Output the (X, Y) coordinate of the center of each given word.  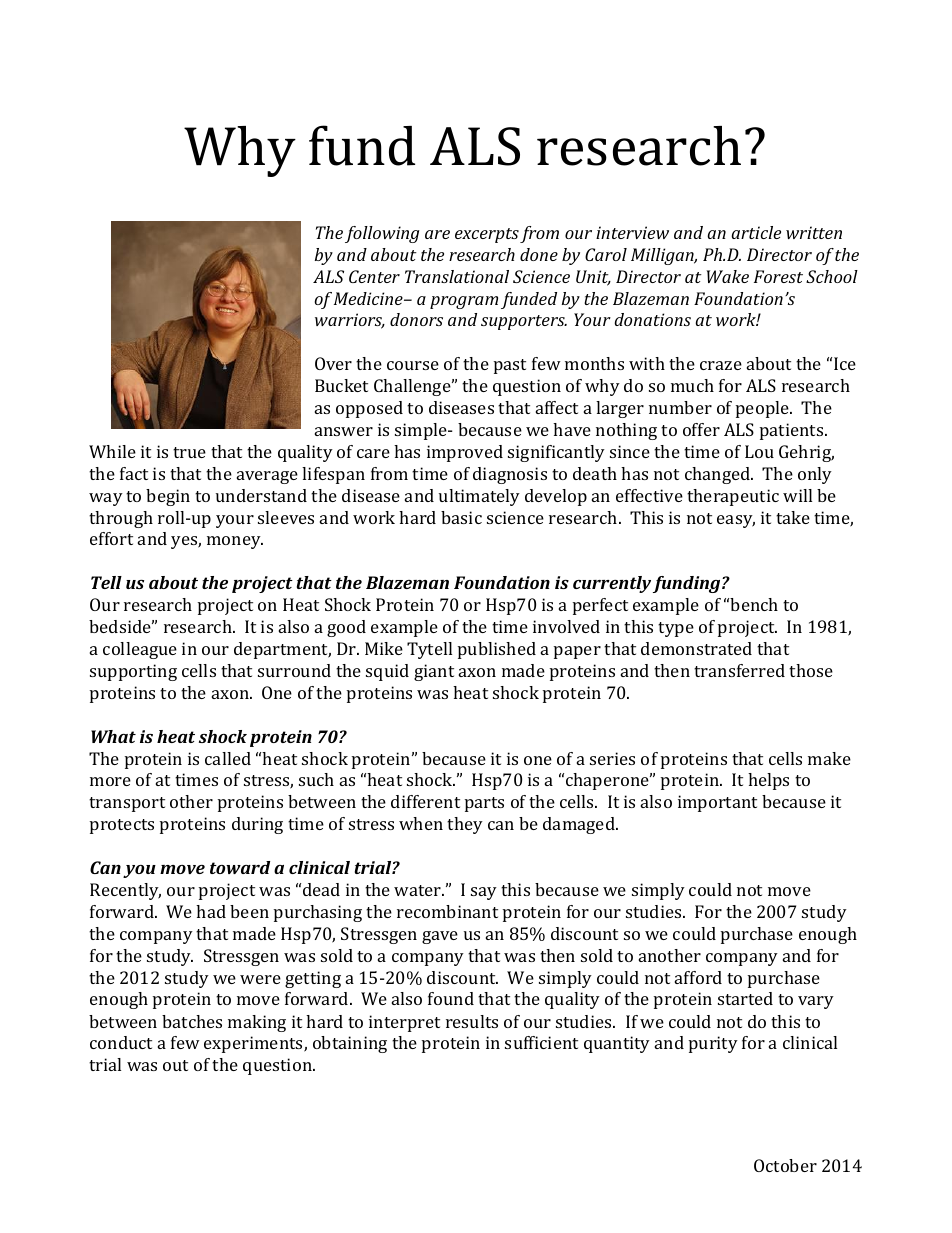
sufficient (541, 1042)
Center (374, 276)
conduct (121, 1042)
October (785, 1165)
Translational (457, 276)
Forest (778, 276)
